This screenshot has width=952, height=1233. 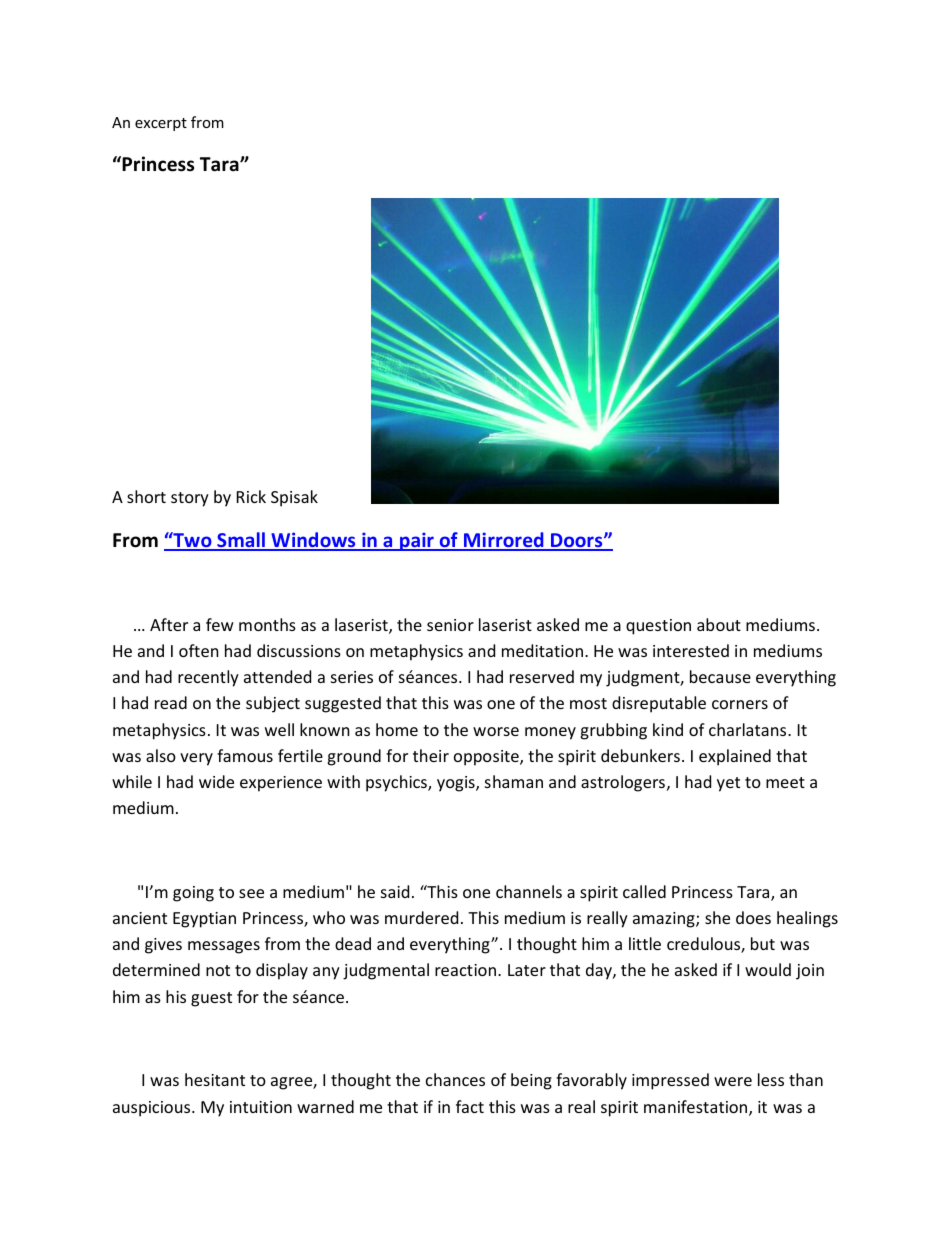 What do you see at coordinates (719, 624) in the screenshot?
I see `about` at bounding box center [719, 624].
